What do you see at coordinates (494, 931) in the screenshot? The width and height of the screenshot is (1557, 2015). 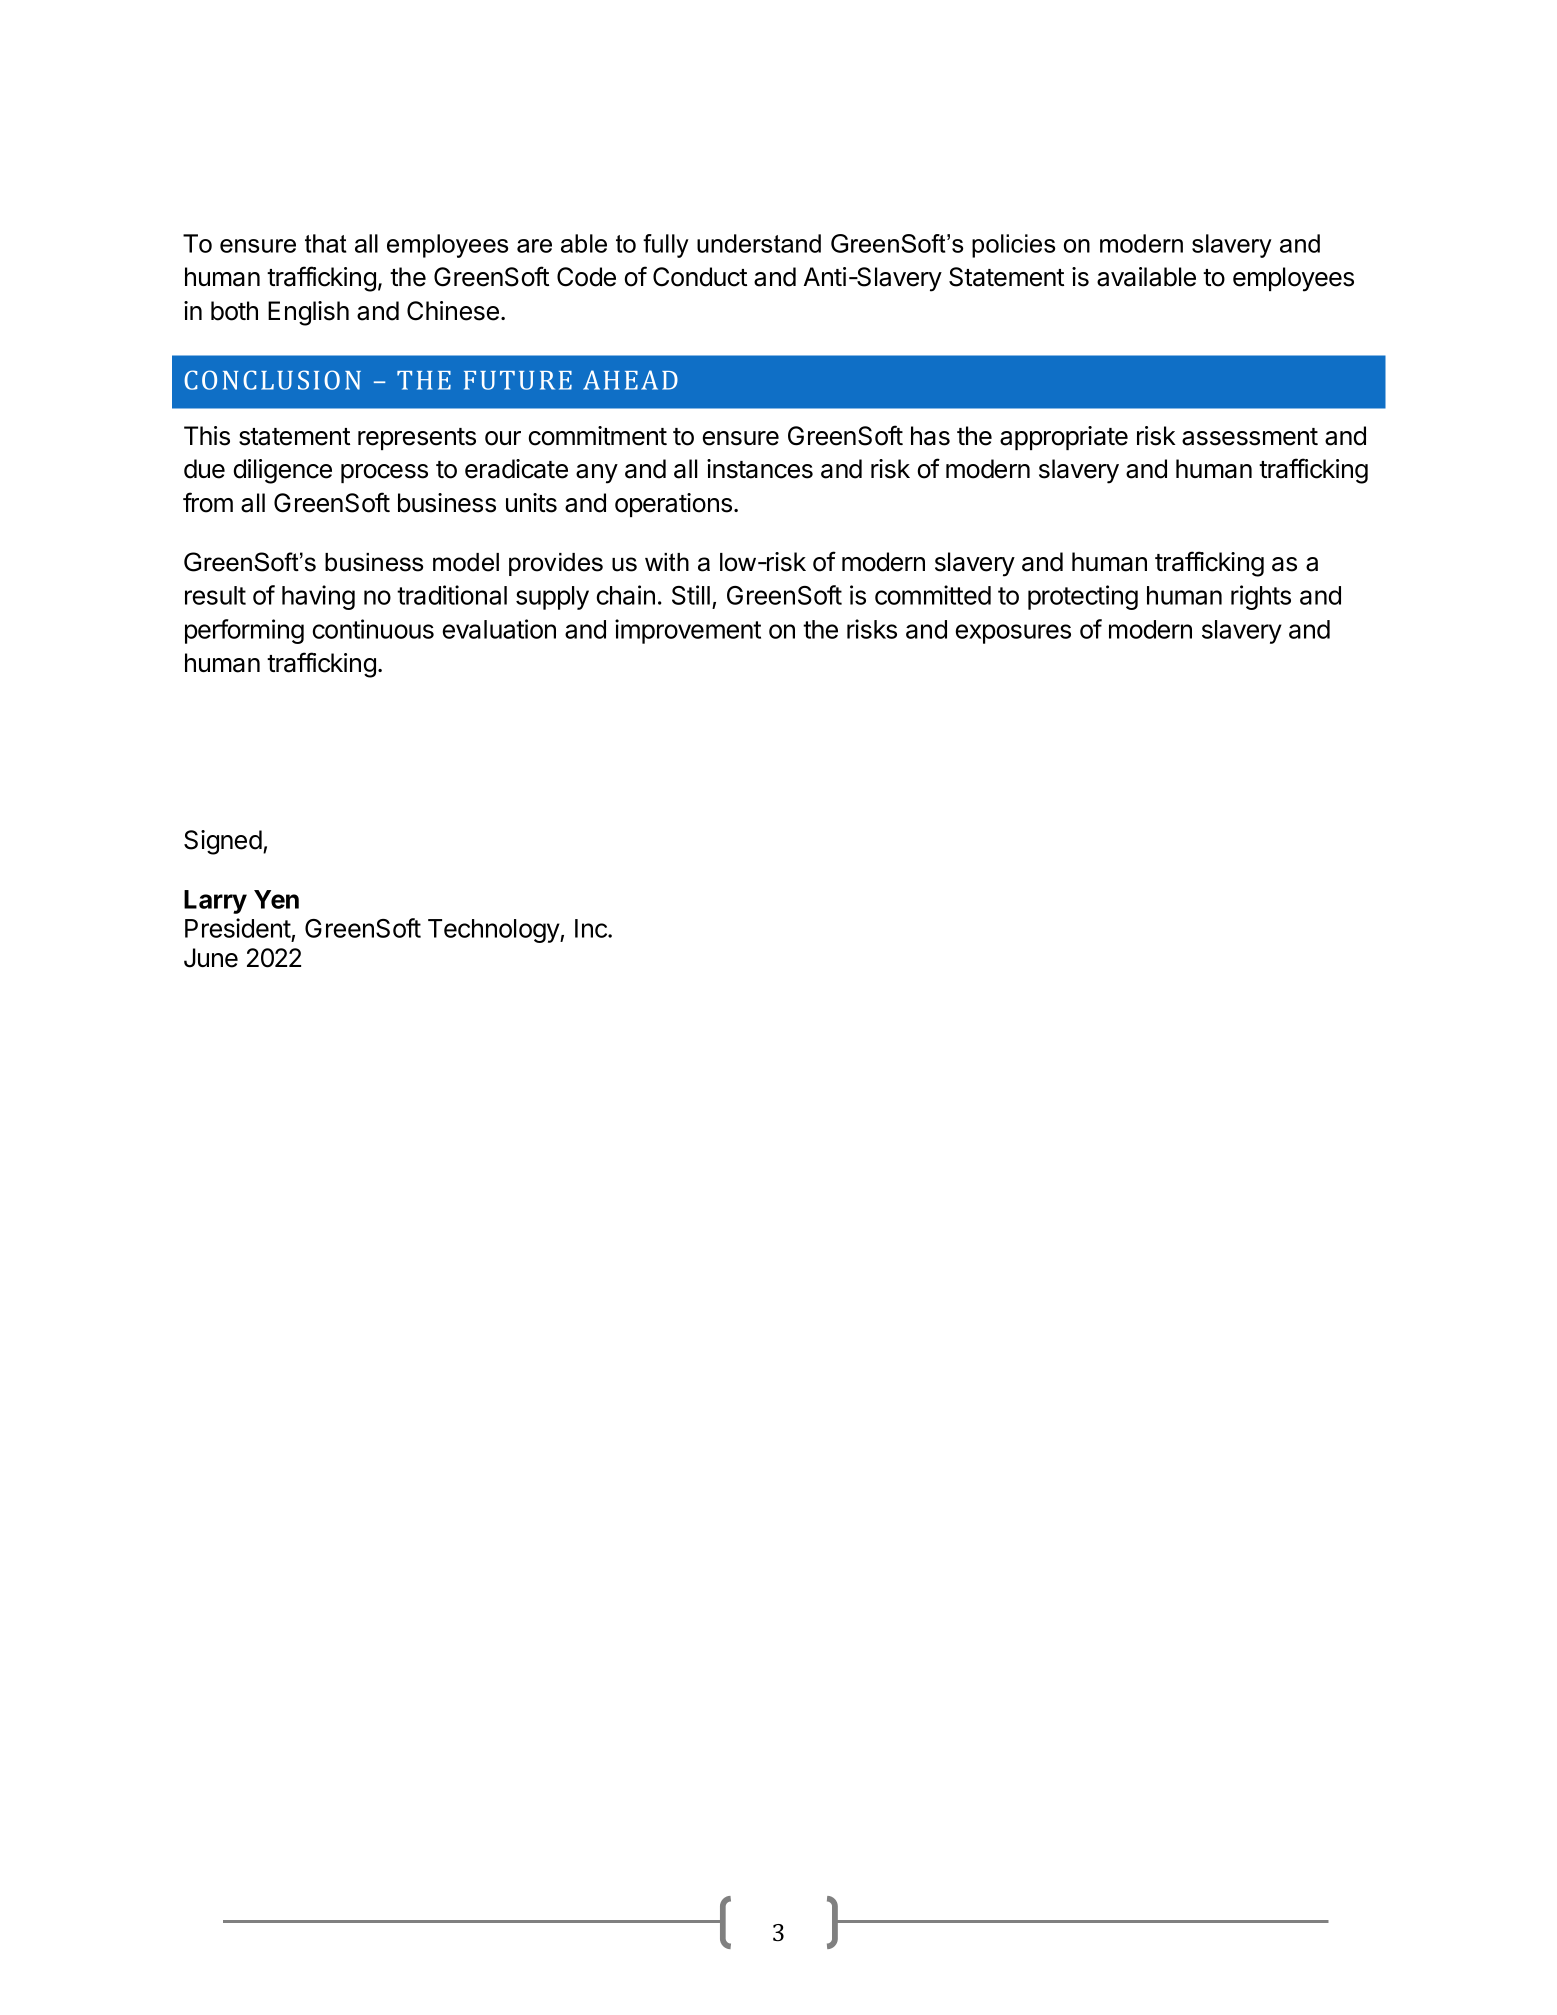 I see `Technology` at bounding box center [494, 931].
